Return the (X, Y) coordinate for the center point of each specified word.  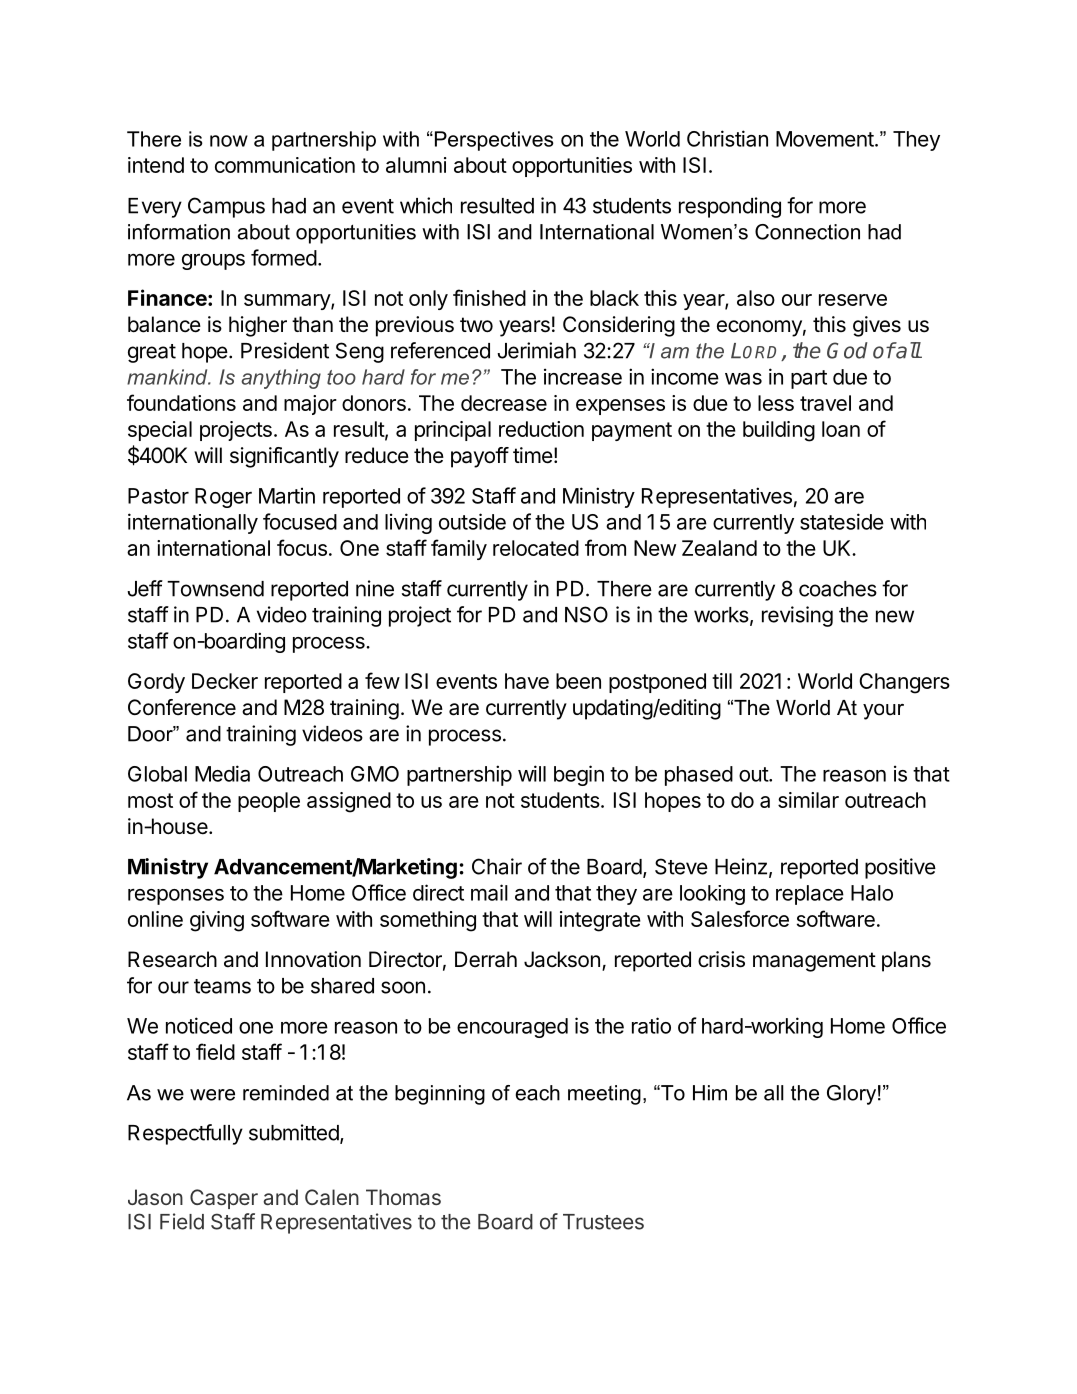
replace (810, 895)
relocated (536, 548)
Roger (223, 498)
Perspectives (493, 141)
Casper (224, 1199)
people (269, 802)
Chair (497, 866)
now (229, 141)
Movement (826, 139)
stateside (842, 521)
